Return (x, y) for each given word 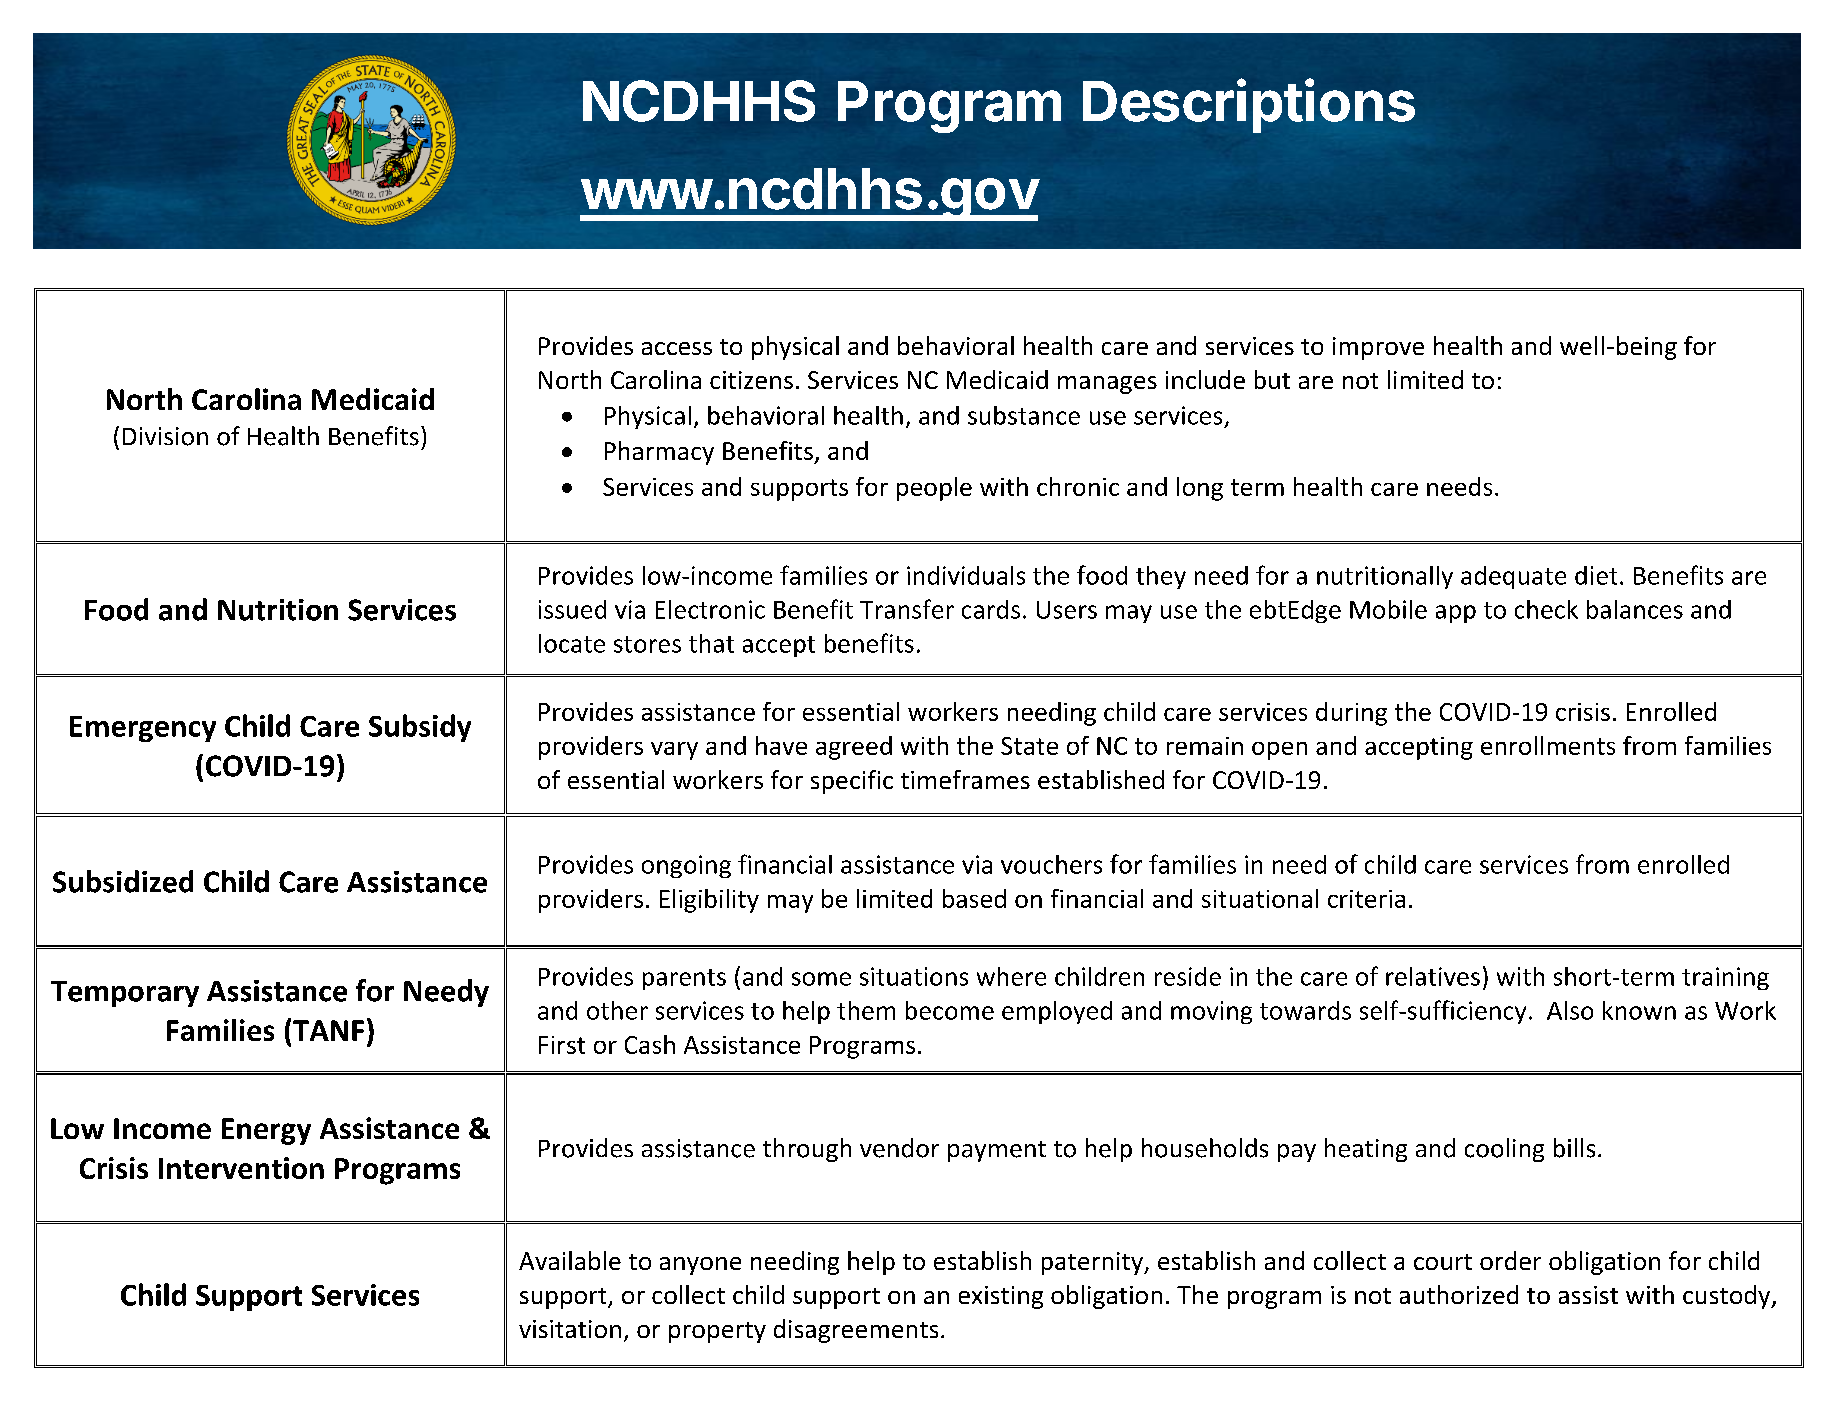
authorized (1459, 1294)
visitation (570, 1329)
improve (1378, 348)
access (677, 348)
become (950, 1010)
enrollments (1548, 745)
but (1272, 379)
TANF (328, 1030)
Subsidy (420, 728)
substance (1024, 415)
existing (1001, 1297)
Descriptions (1249, 105)
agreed (854, 748)
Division (165, 436)
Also (1570, 1010)
